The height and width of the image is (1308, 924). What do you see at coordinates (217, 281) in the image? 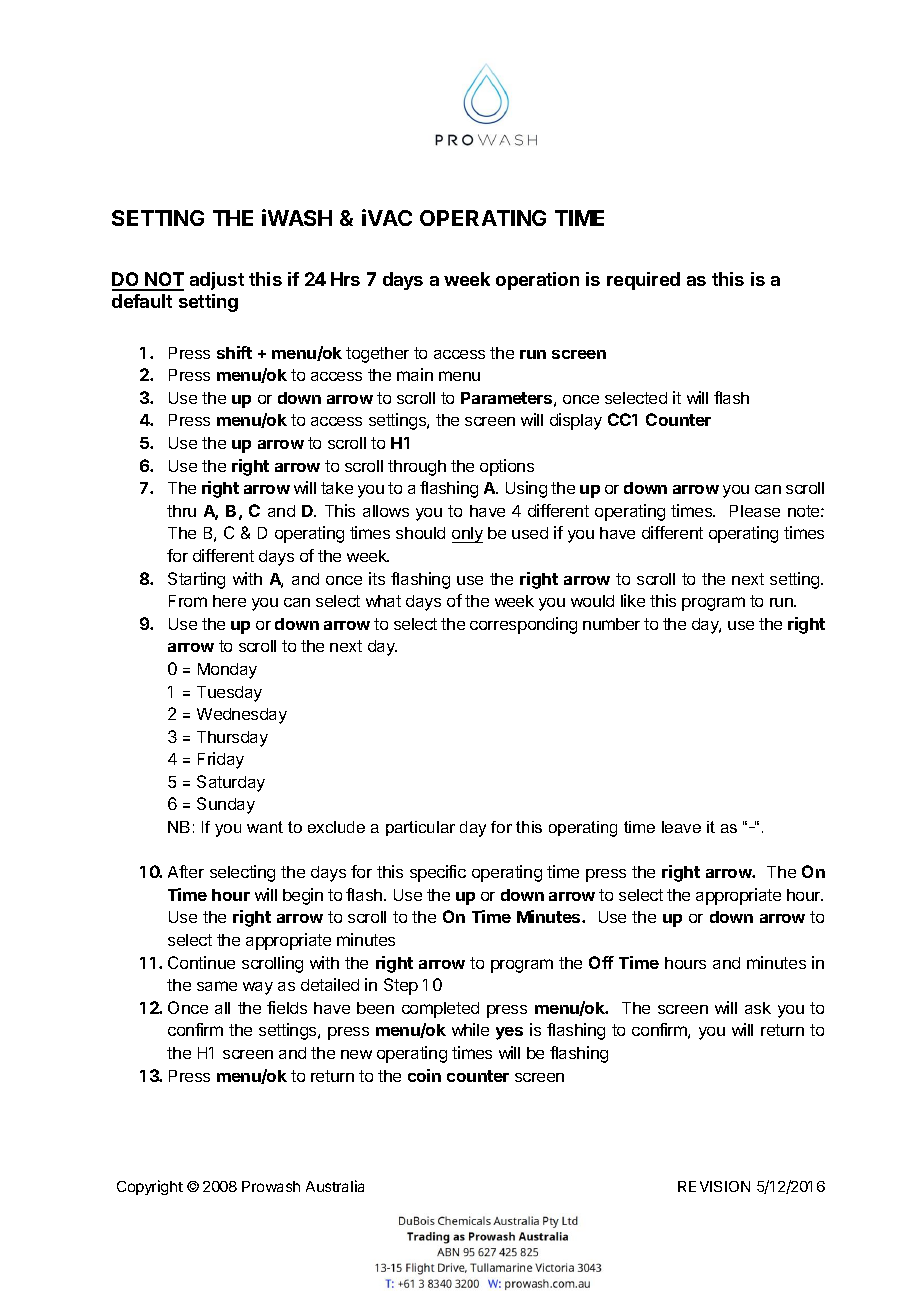
I see `adjust` at bounding box center [217, 281].
